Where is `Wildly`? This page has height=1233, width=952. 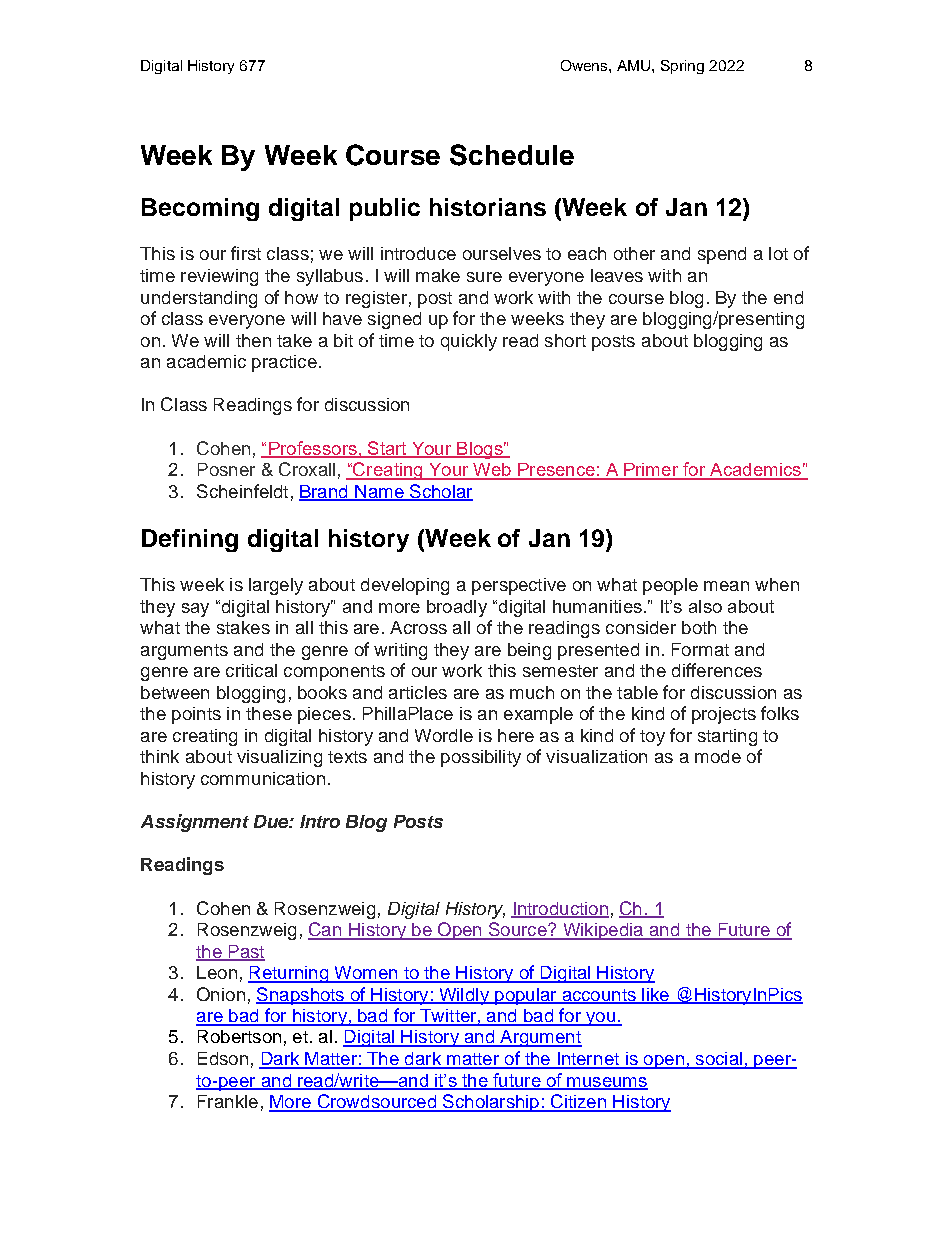 Wildly is located at coordinates (464, 996).
